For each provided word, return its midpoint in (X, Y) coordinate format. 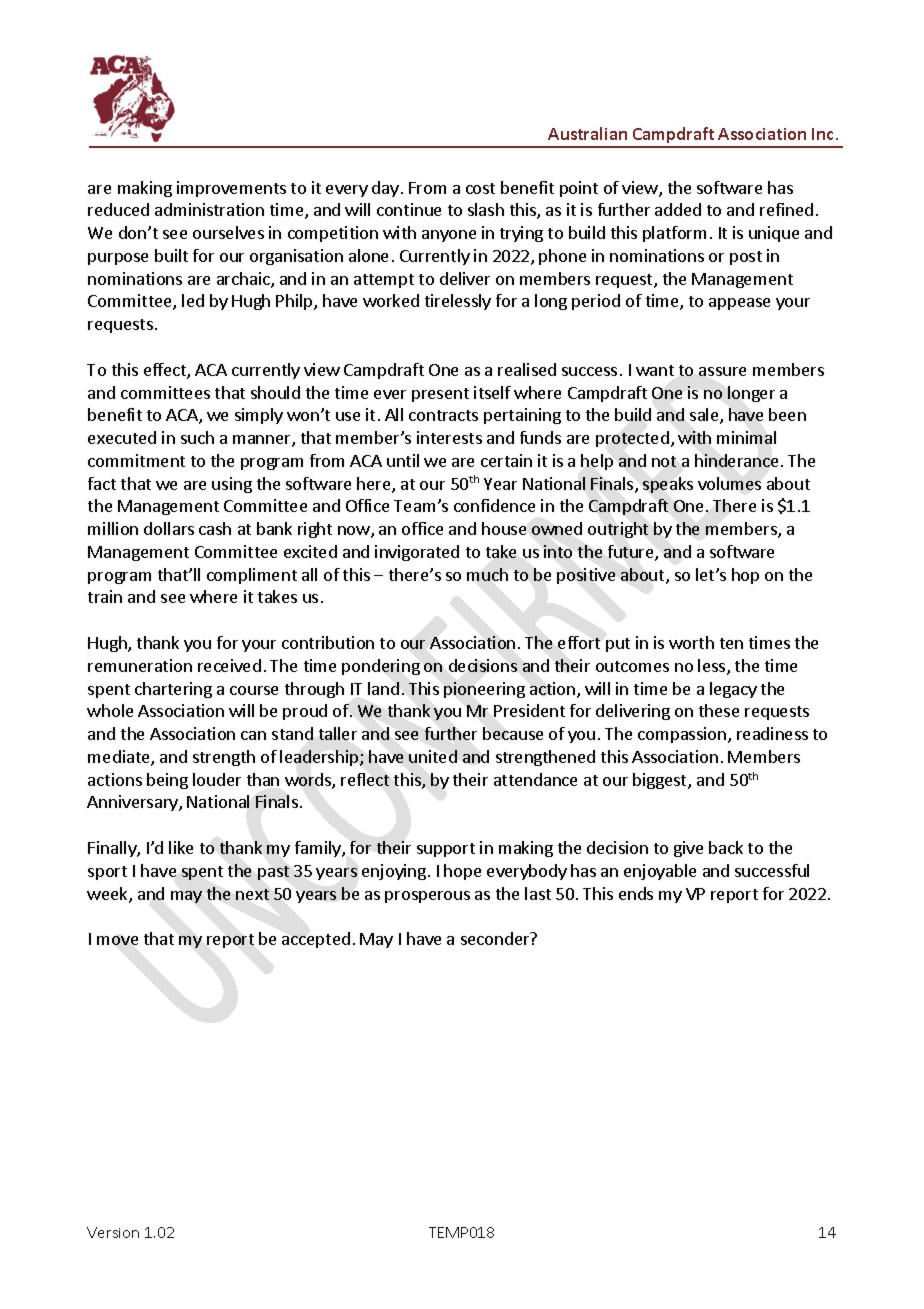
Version (113, 1232)
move (117, 940)
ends (636, 893)
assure (722, 371)
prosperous (427, 897)
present (440, 395)
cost (480, 188)
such (197, 437)
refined (786, 209)
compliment (252, 576)
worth (691, 642)
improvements (231, 189)
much (487, 574)
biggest (661, 781)
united (433, 756)
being (167, 781)
